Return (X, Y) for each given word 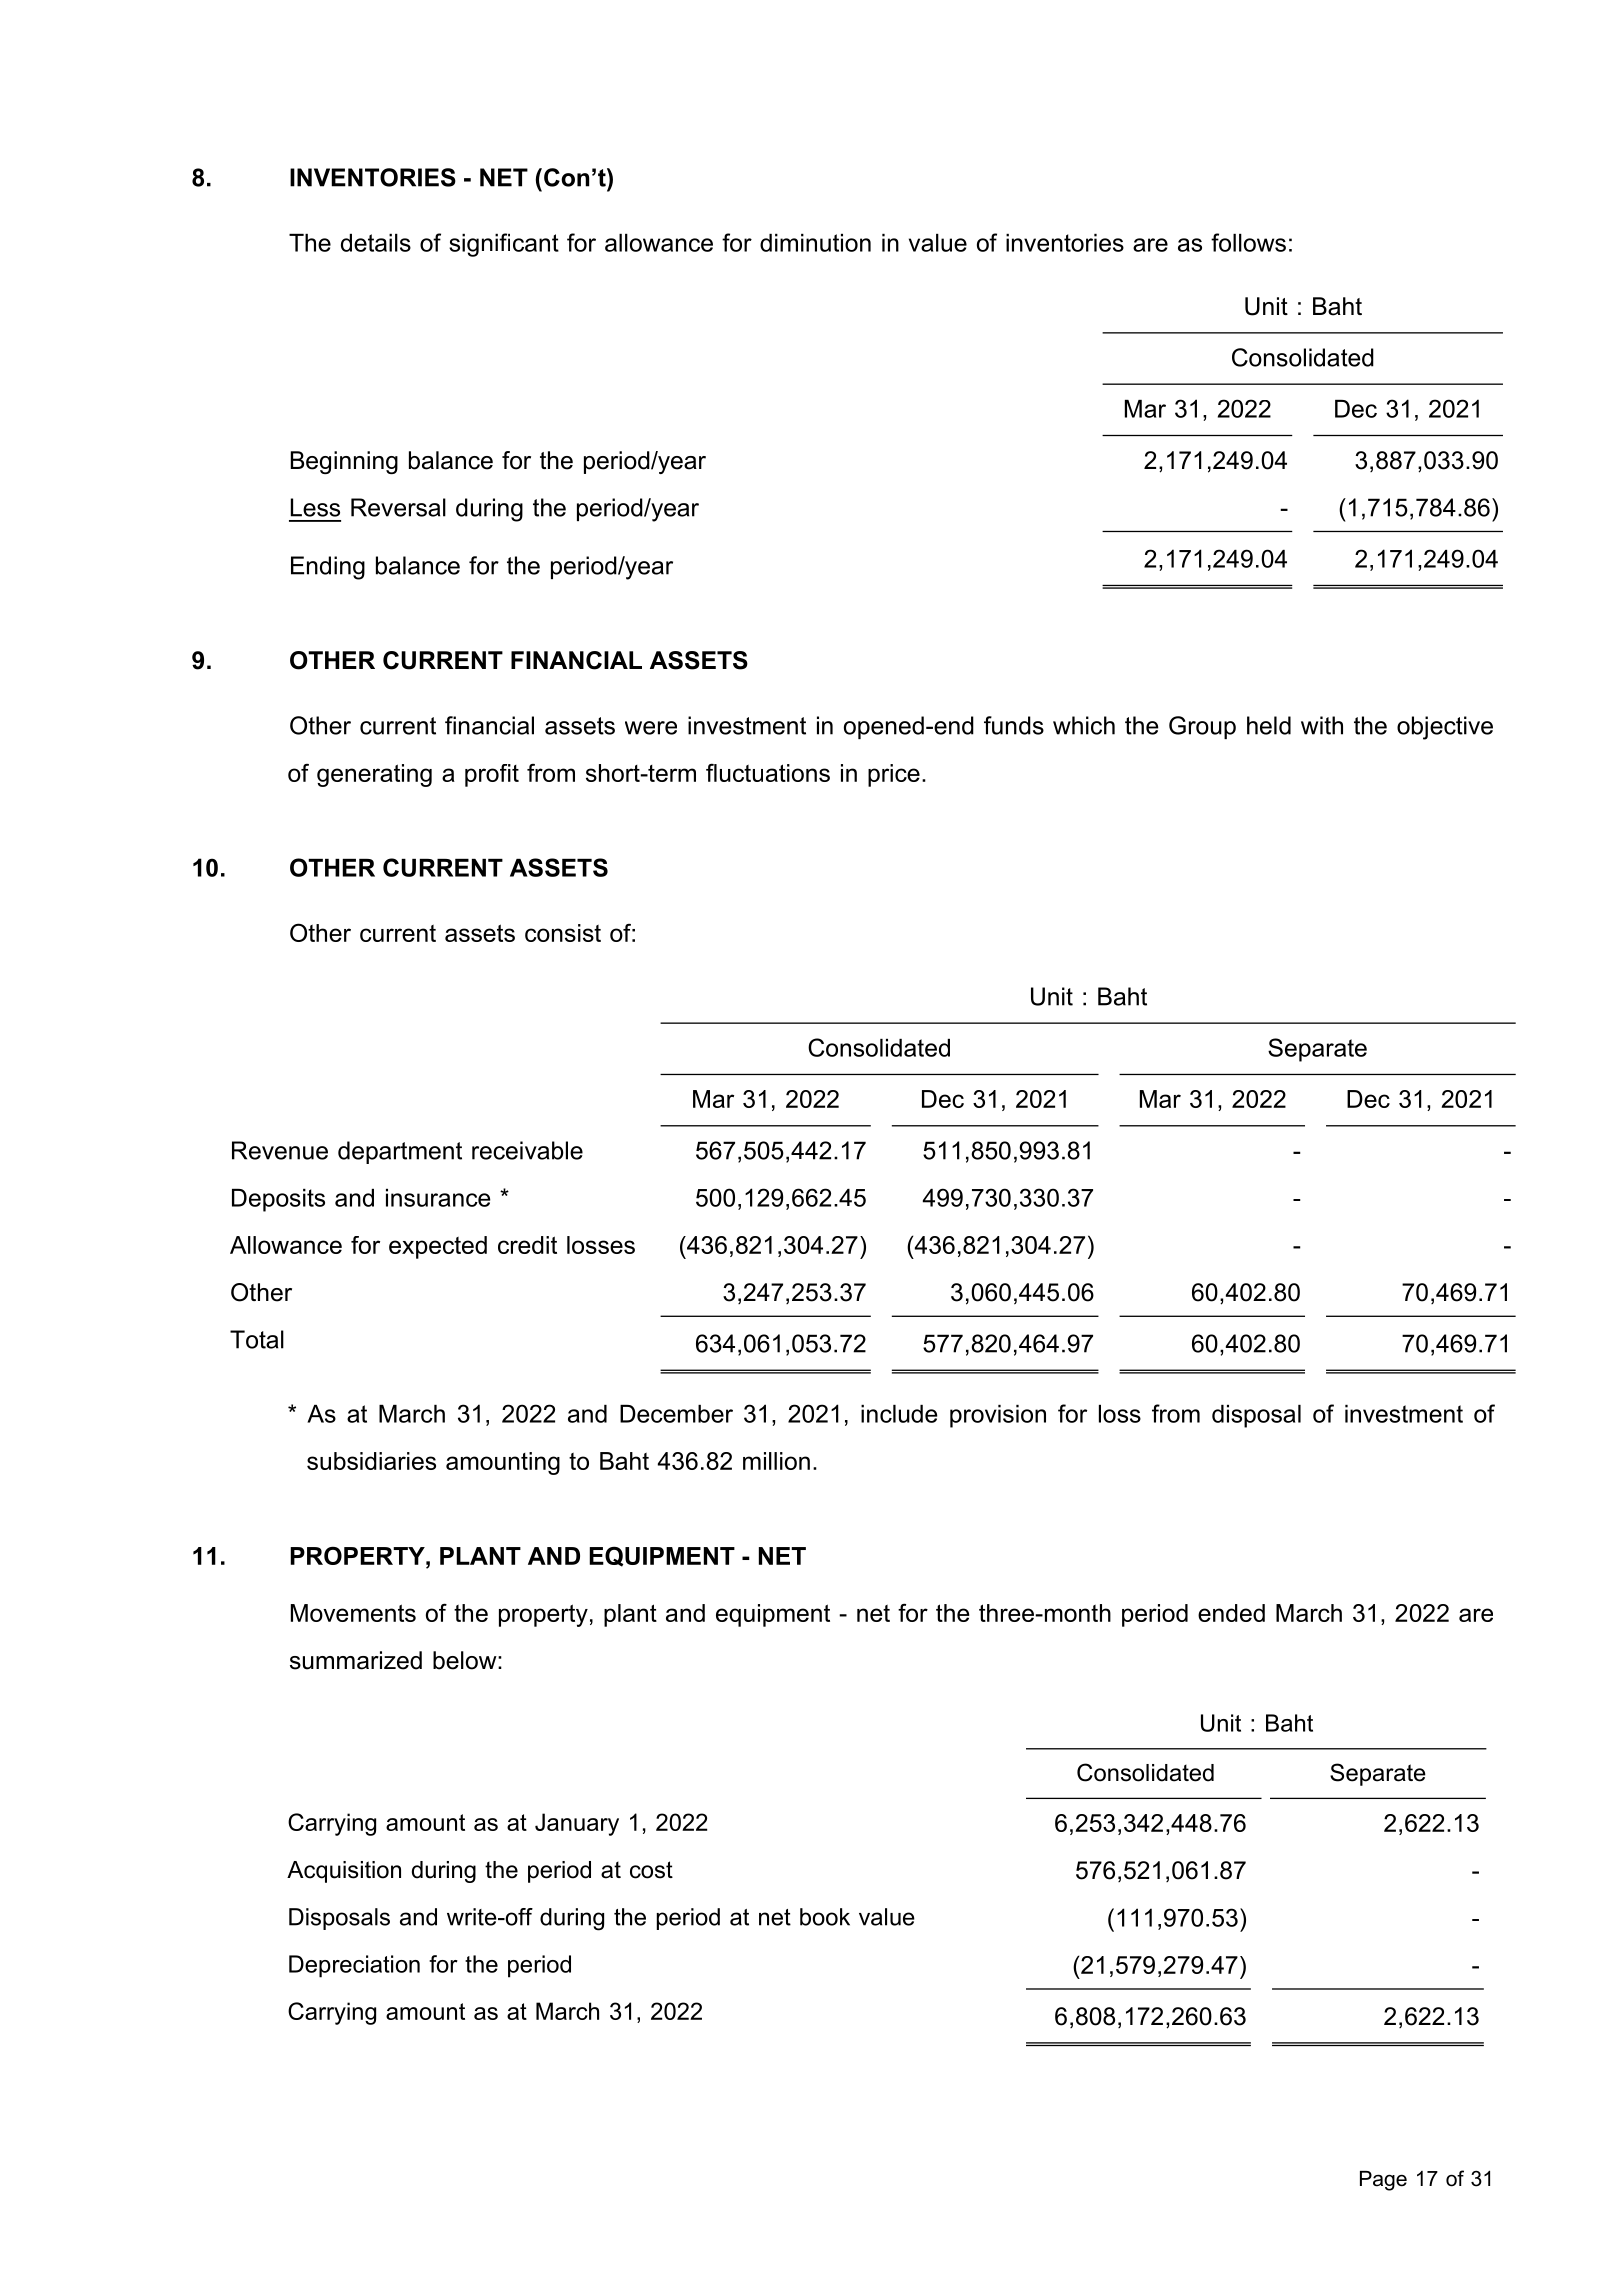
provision (998, 1416)
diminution (815, 243)
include (899, 1414)
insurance (438, 1198)
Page (1383, 2181)
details (376, 243)
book (825, 1917)
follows (1248, 242)
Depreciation (354, 1966)
